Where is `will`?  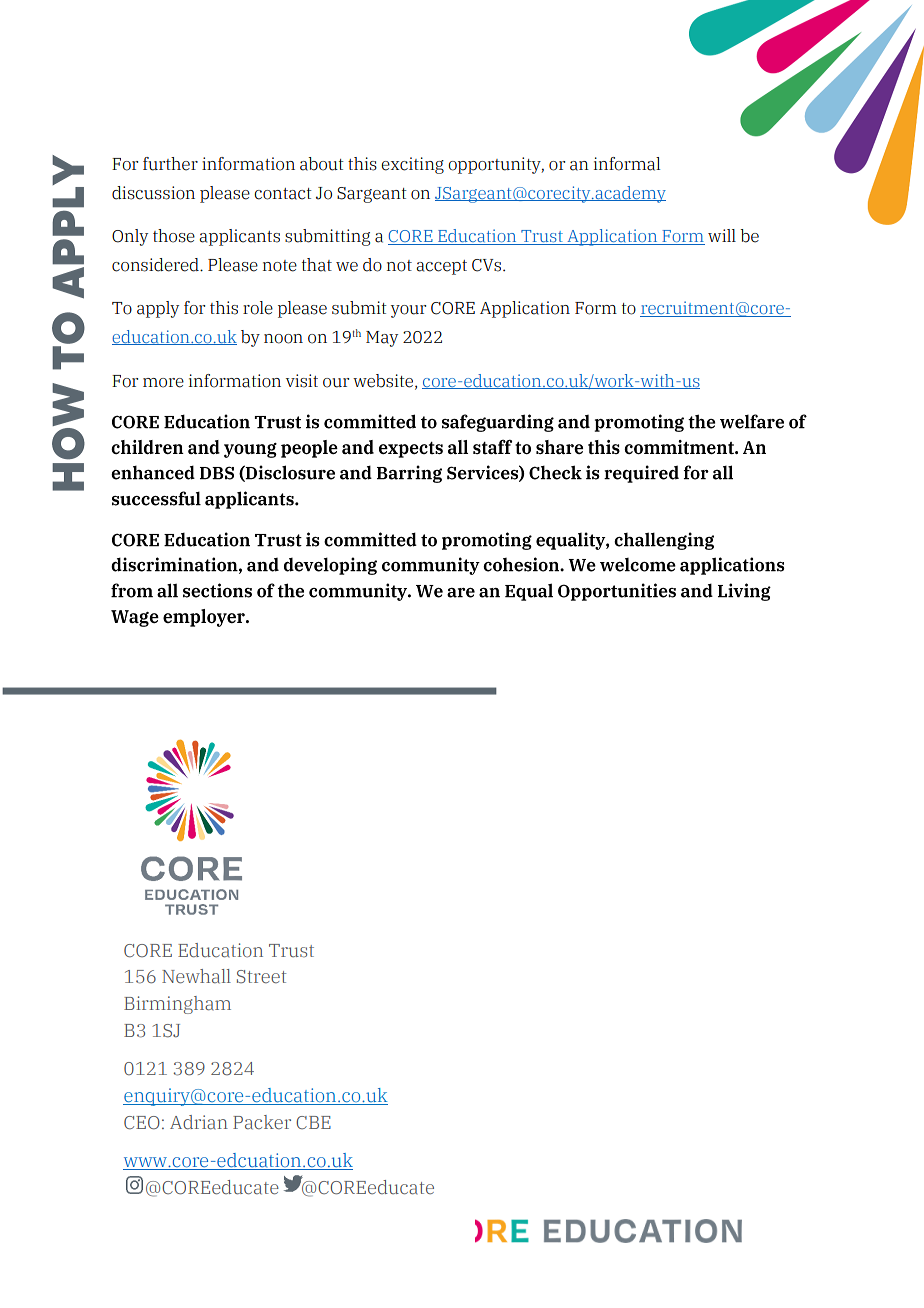
will is located at coordinates (722, 235).
